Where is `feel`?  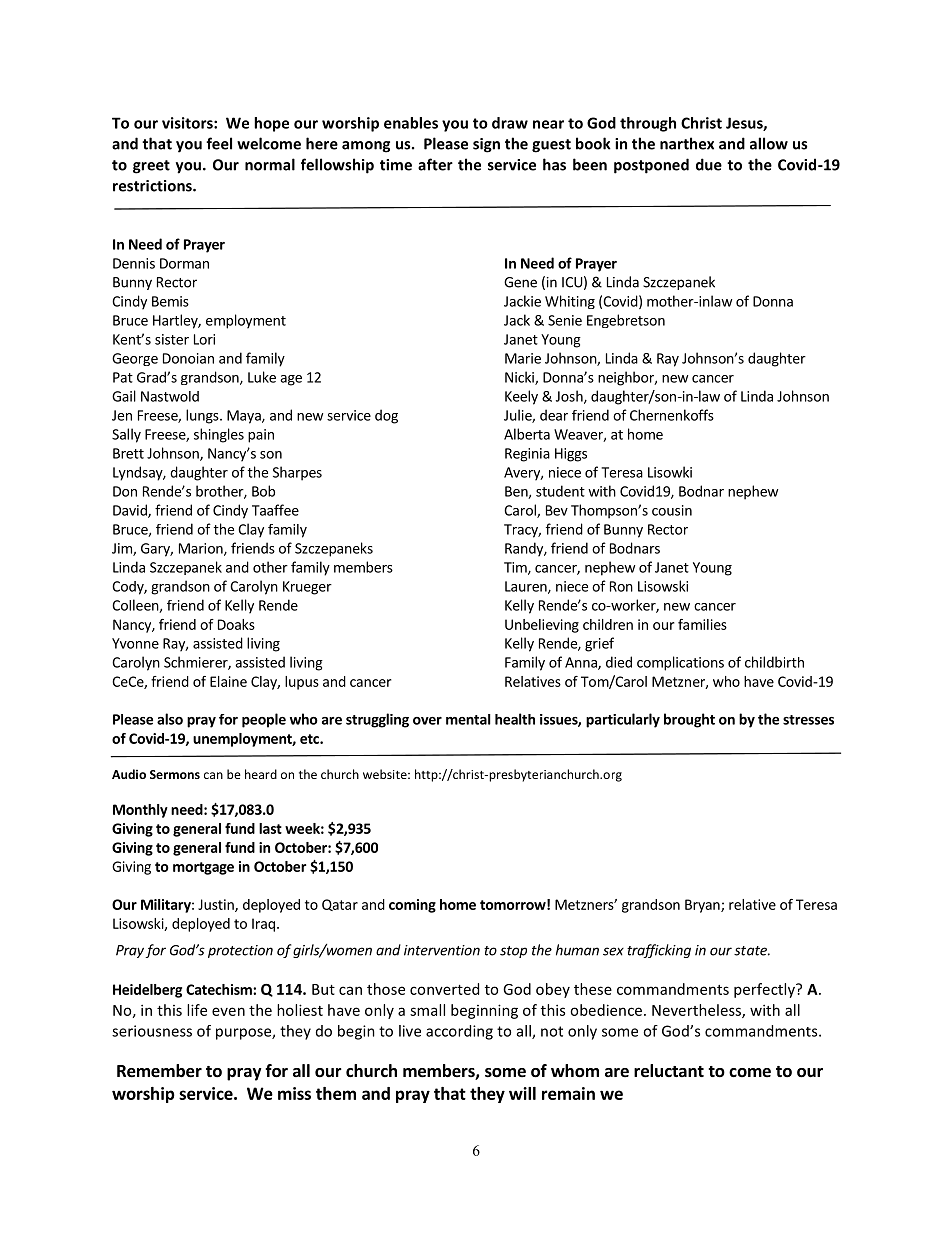
feel is located at coordinates (219, 143).
